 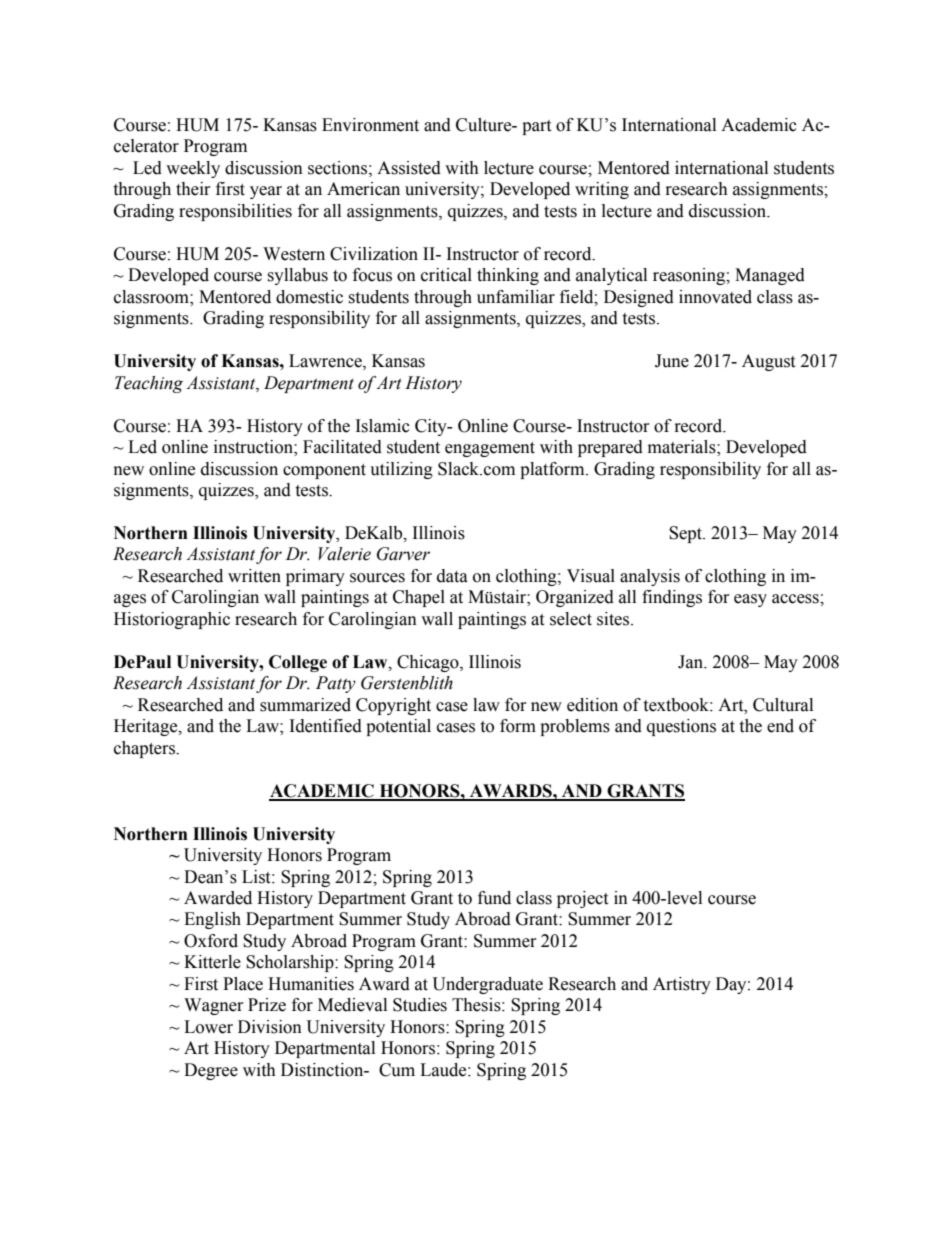 What do you see at coordinates (398, 727) in the screenshot?
I see `potential` at bounding box center [398, 727].
